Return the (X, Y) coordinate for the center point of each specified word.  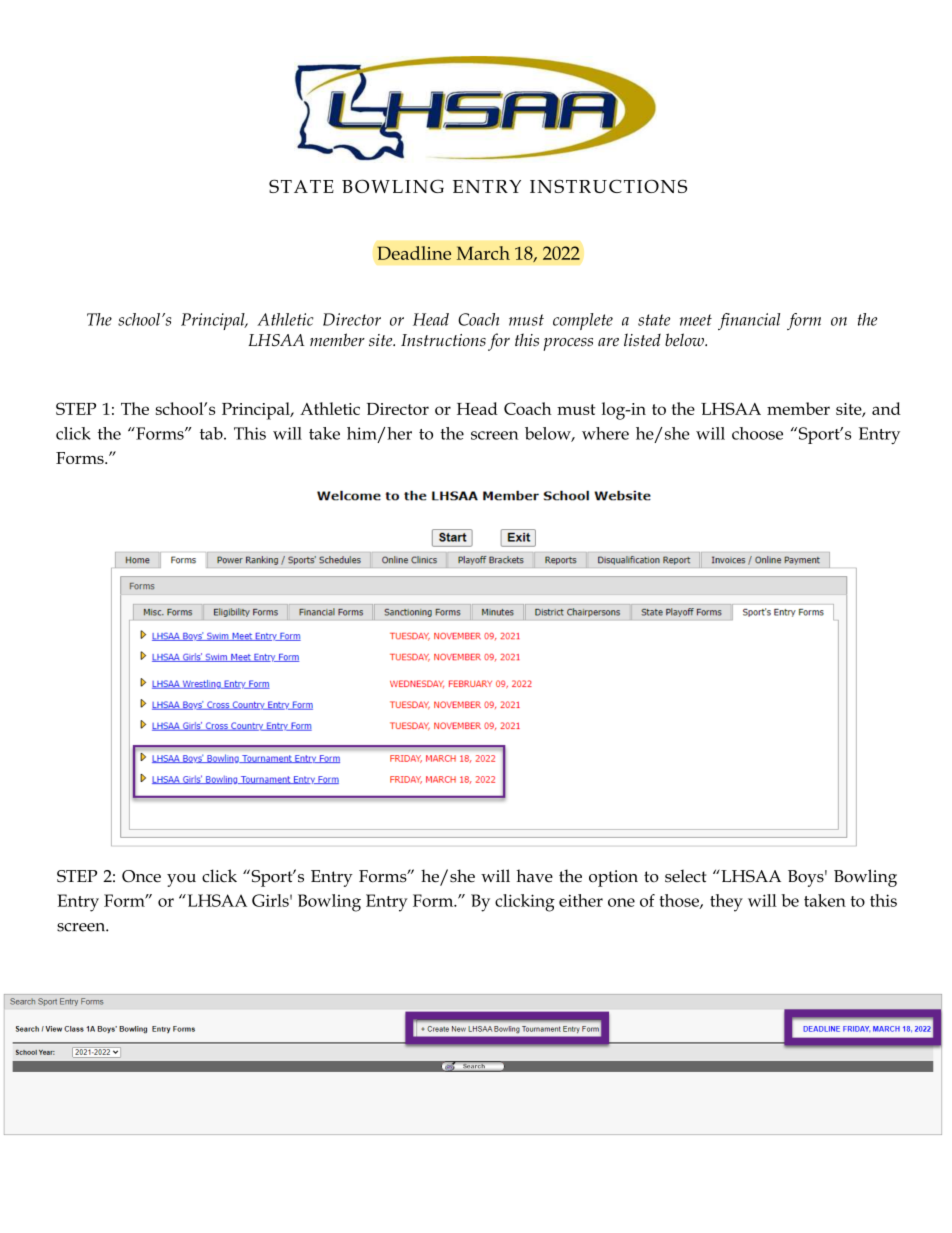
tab (212, 433)
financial (749, 321)
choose (757, 433)
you (181, 880)
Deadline (414, 253)
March (483, 253)
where (605, 433)
